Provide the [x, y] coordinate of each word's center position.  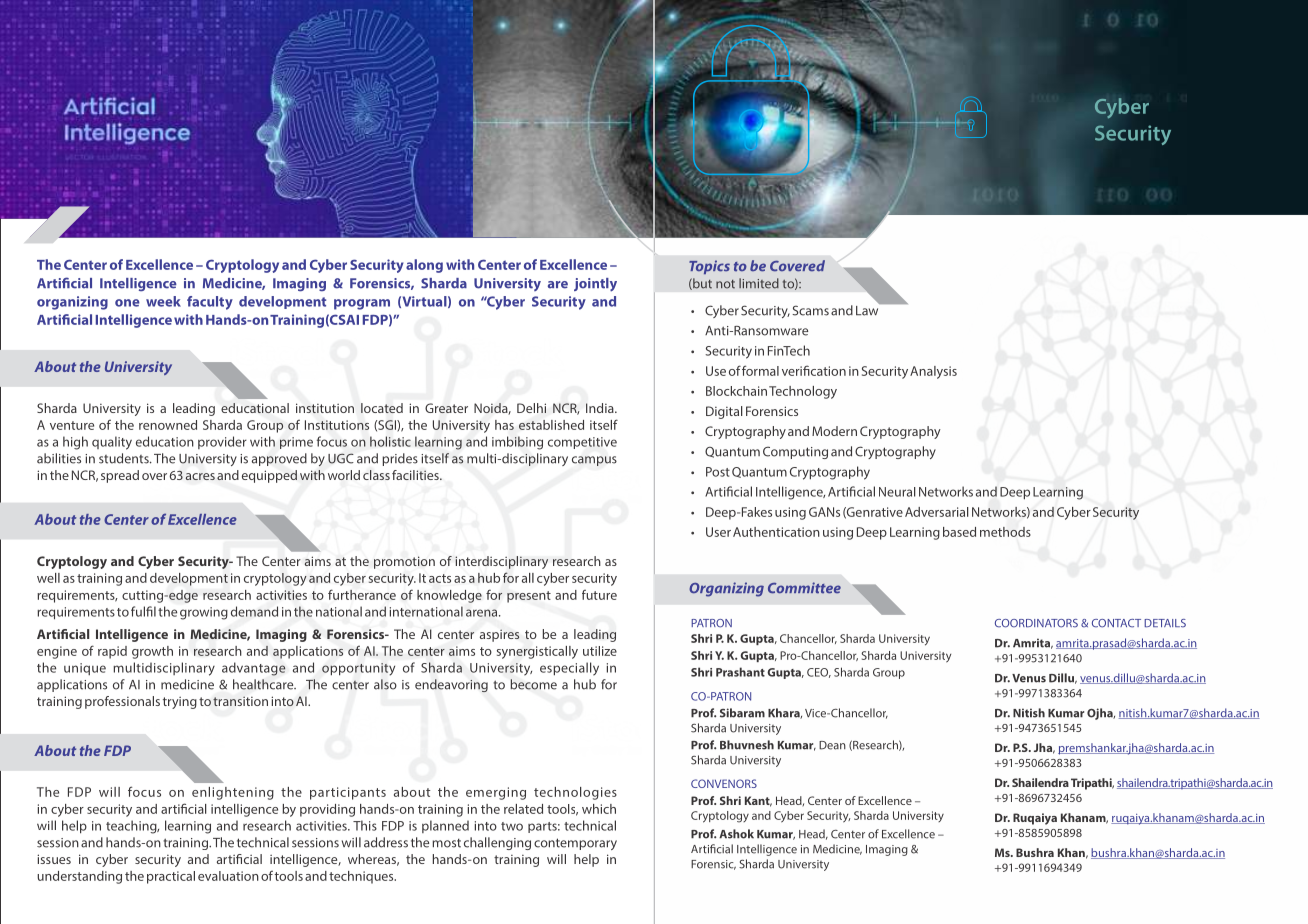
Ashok [736, 834]
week [163, 301]
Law [868, 309]
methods [1005, 532]
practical [171, 877]
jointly [595, 285]
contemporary [575, 844]
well [48, 578]
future [599, 594]
